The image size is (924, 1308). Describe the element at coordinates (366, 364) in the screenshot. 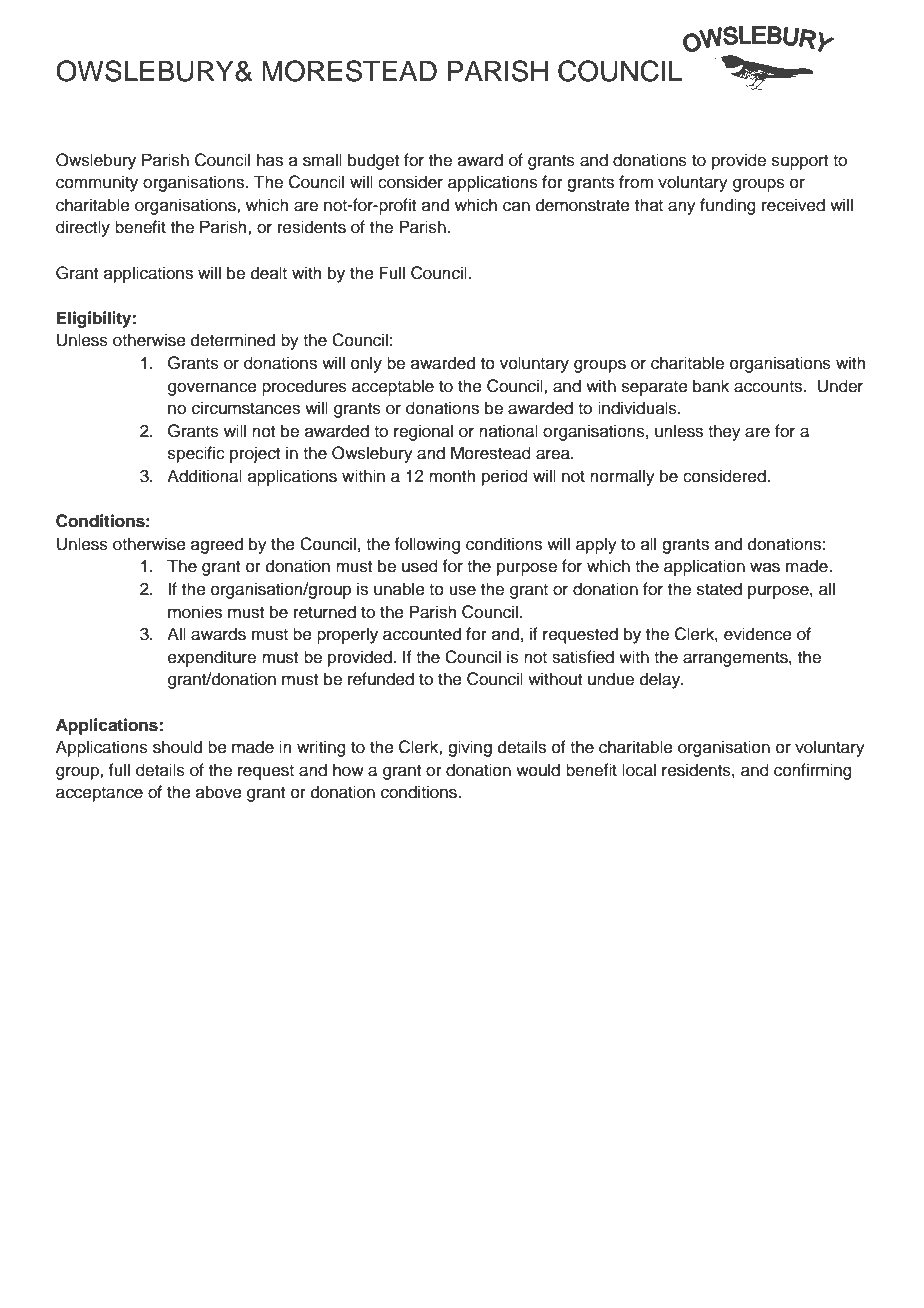

I see `only` at that location.
